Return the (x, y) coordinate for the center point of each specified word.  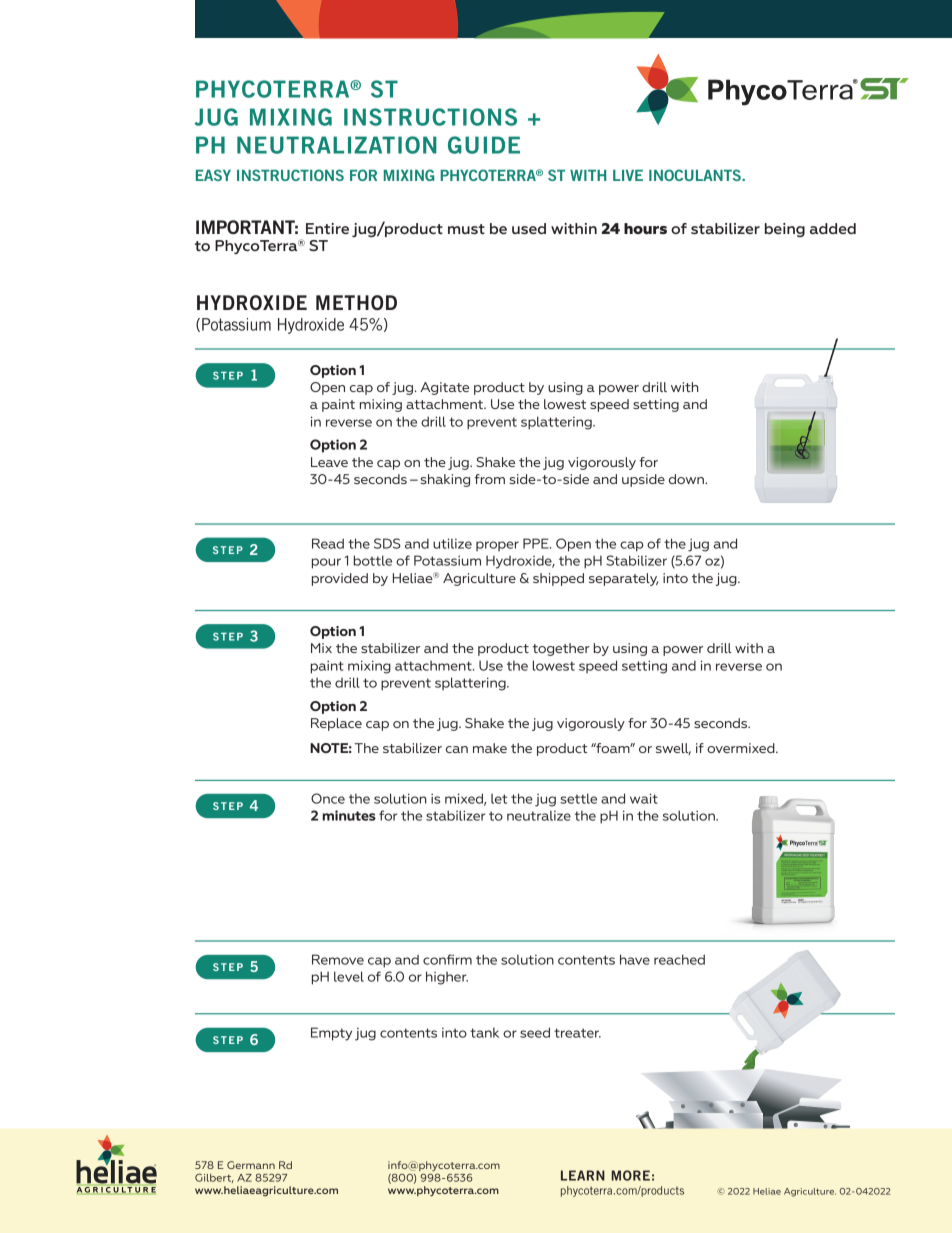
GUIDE (484, 145)
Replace (336, 724)
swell (673, 749)
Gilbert (214, 1178)
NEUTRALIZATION (337, 145)
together (561, 649)
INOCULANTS (696, 175)
